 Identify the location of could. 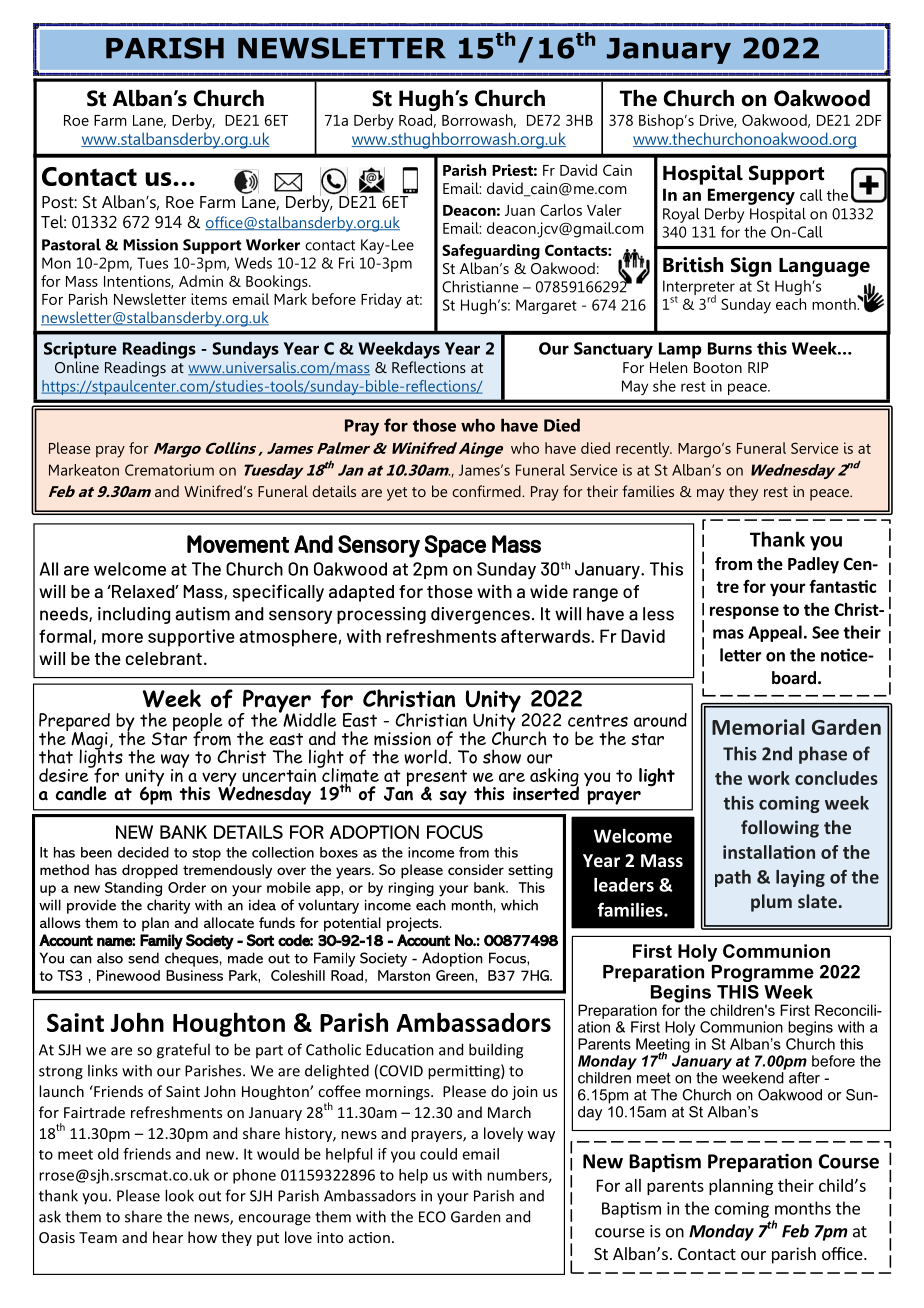
(438, 1154).
